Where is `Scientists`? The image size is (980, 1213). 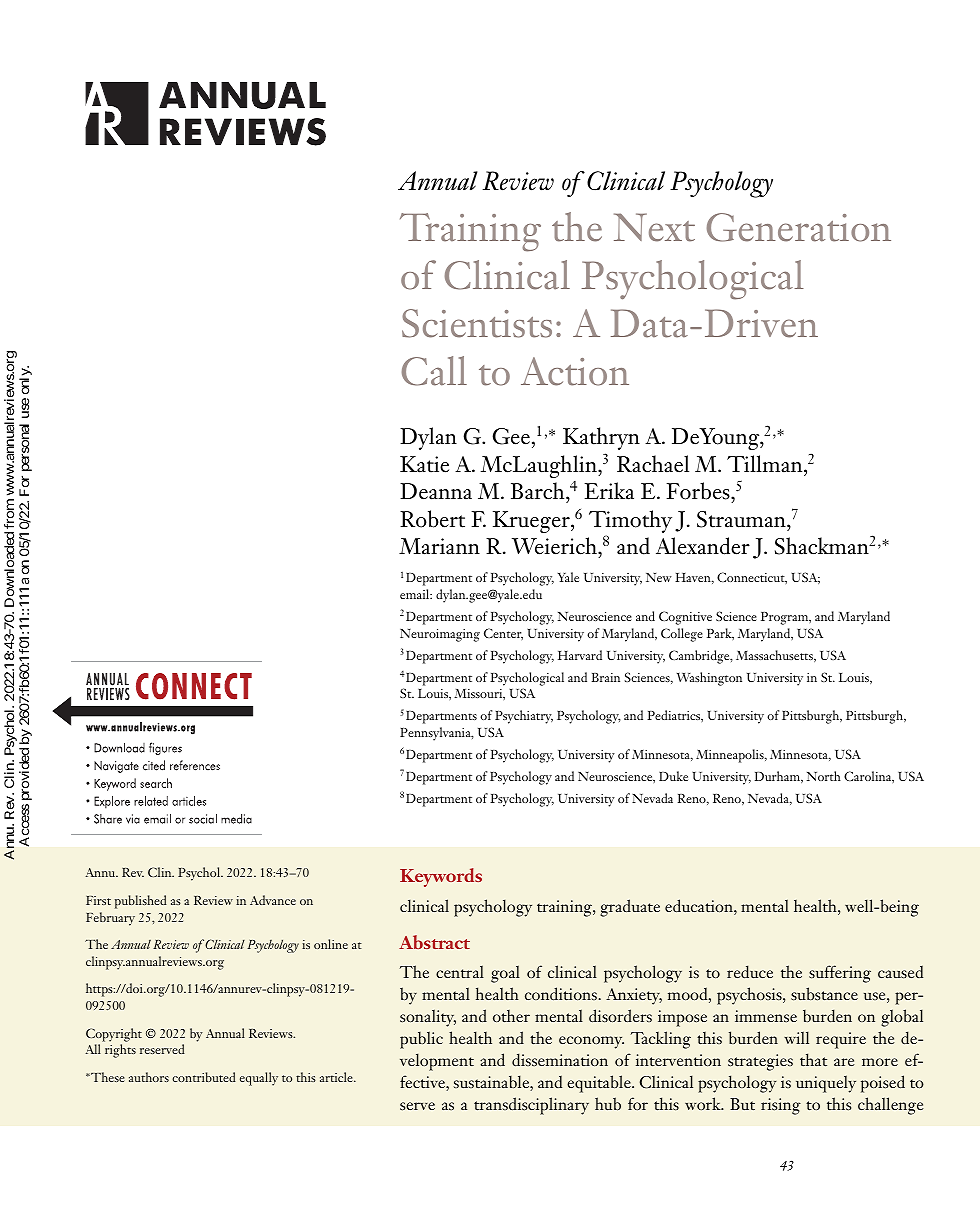 Scientists is located at coordinates (477, 323).
